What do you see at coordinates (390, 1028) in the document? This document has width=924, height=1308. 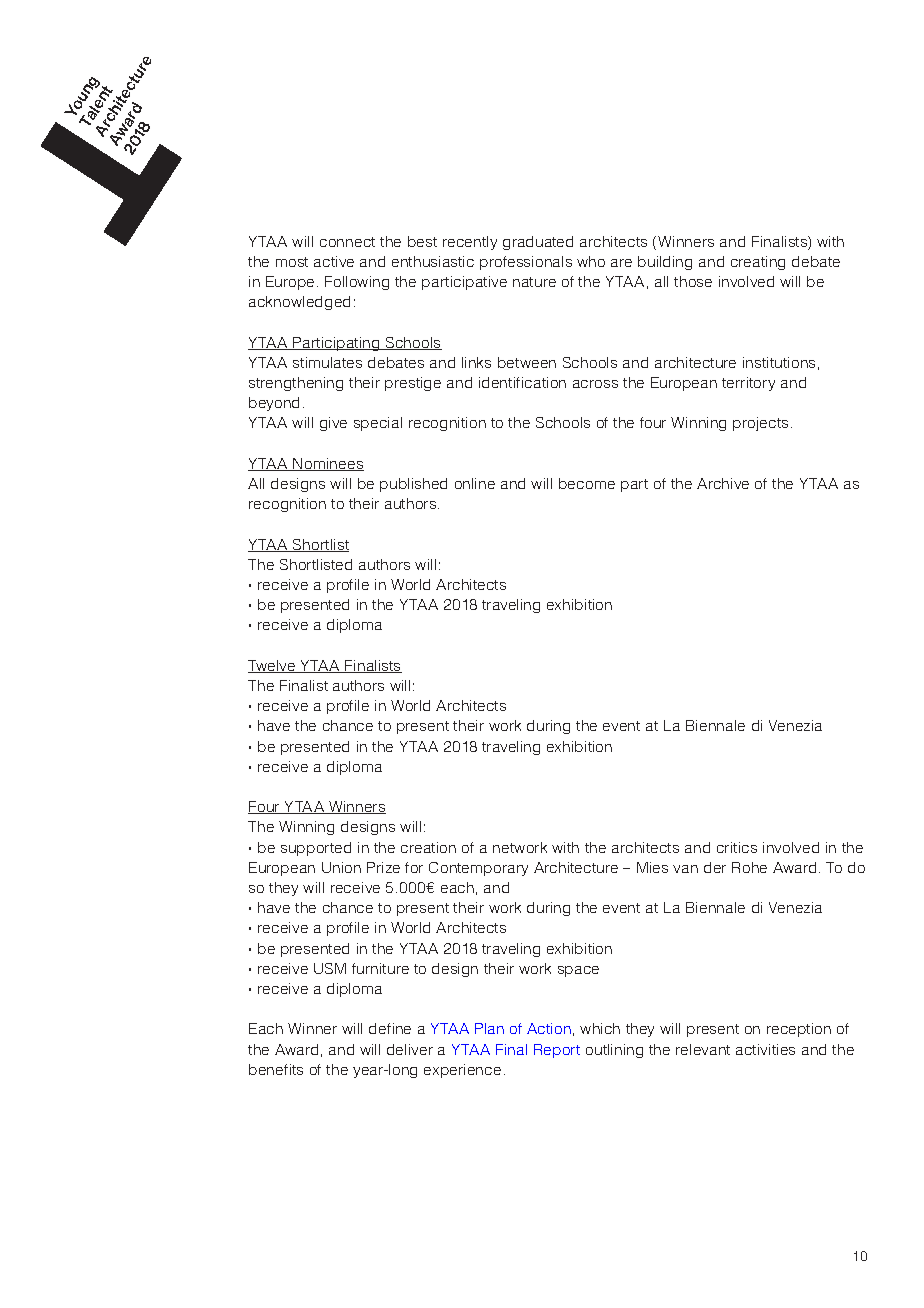 I see `define` at bounding box center [390, 1028].
